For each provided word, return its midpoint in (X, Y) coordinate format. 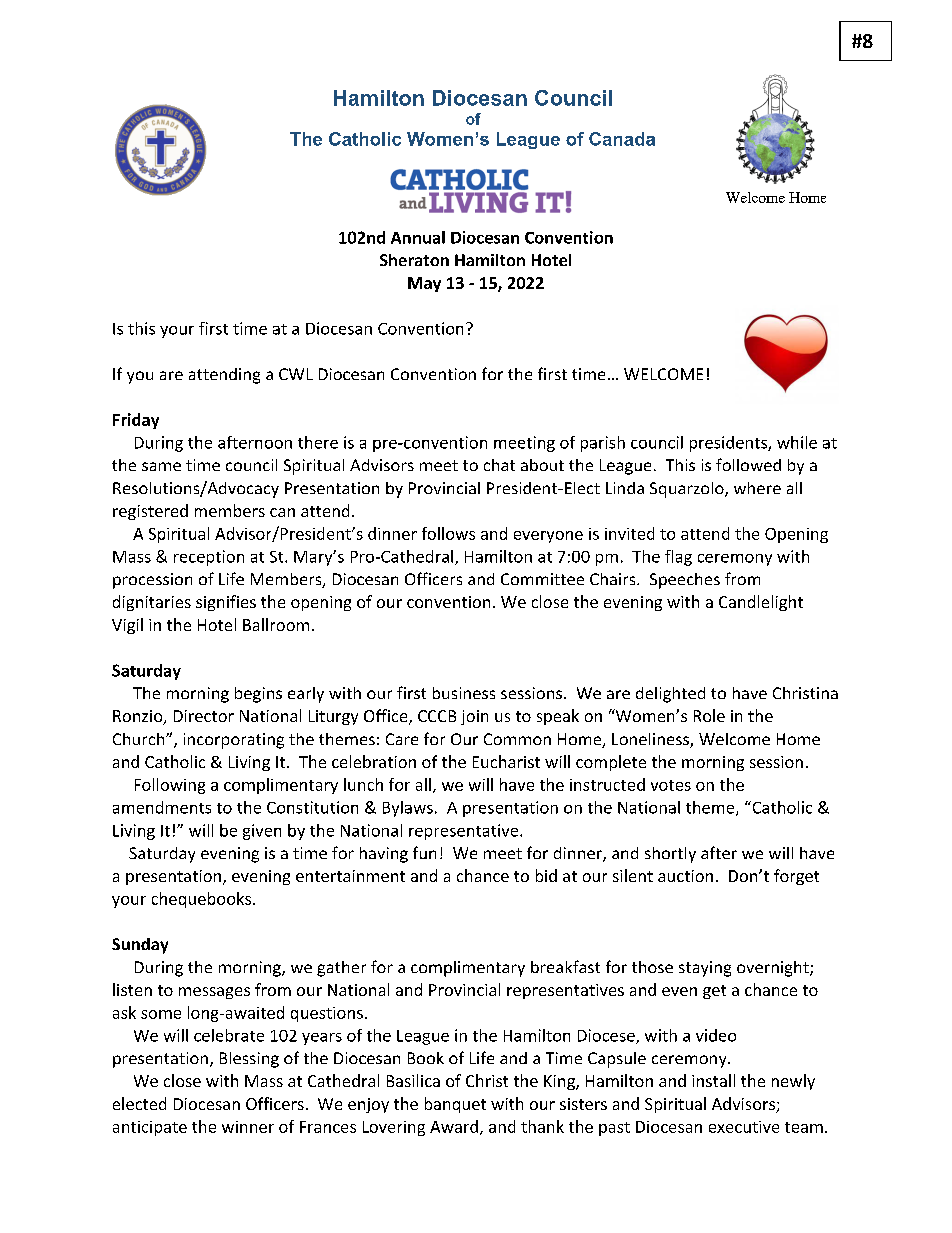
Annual (418, 237)
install (713, 1080)
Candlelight (761, 603)
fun (424, 852)
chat (499, 465)
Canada (622, 139)
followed (748, 464)
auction (685, 876)
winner (248, 1127)
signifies (226, 603)
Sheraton (414, 260)
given (262, 832)
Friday (136, 421)
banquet (455, 1105)
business (464, 693)
